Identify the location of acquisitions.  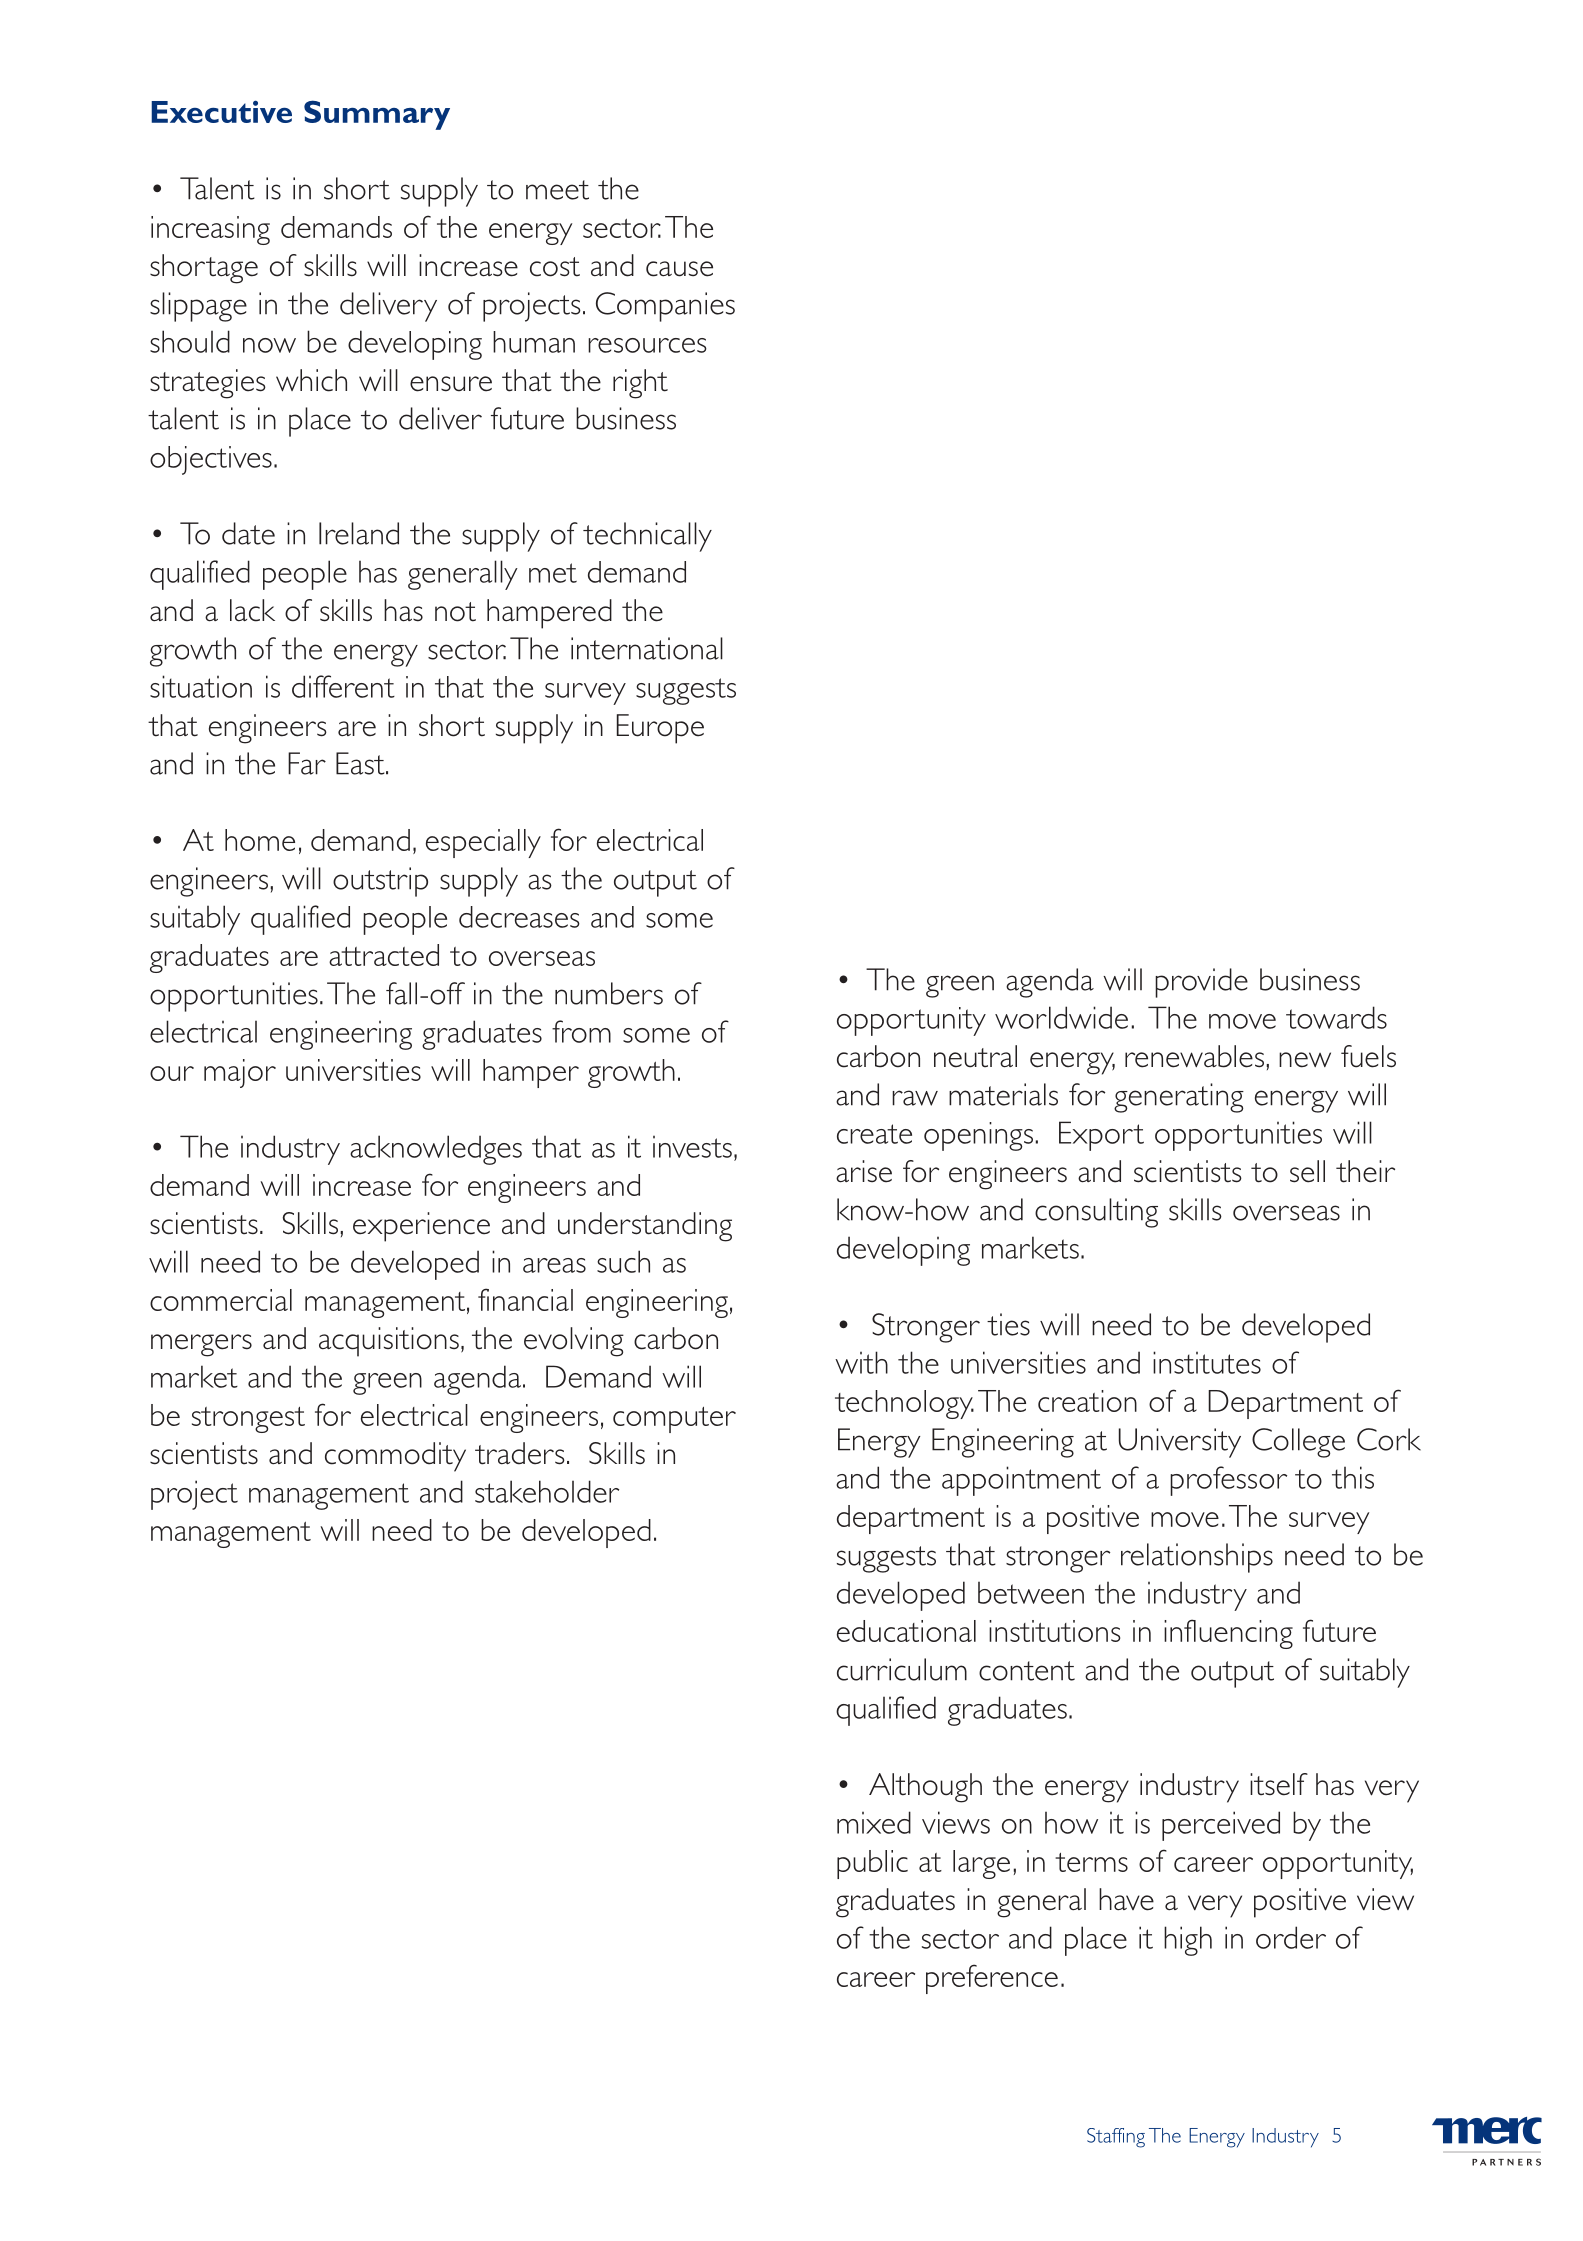
(389, 1342).
